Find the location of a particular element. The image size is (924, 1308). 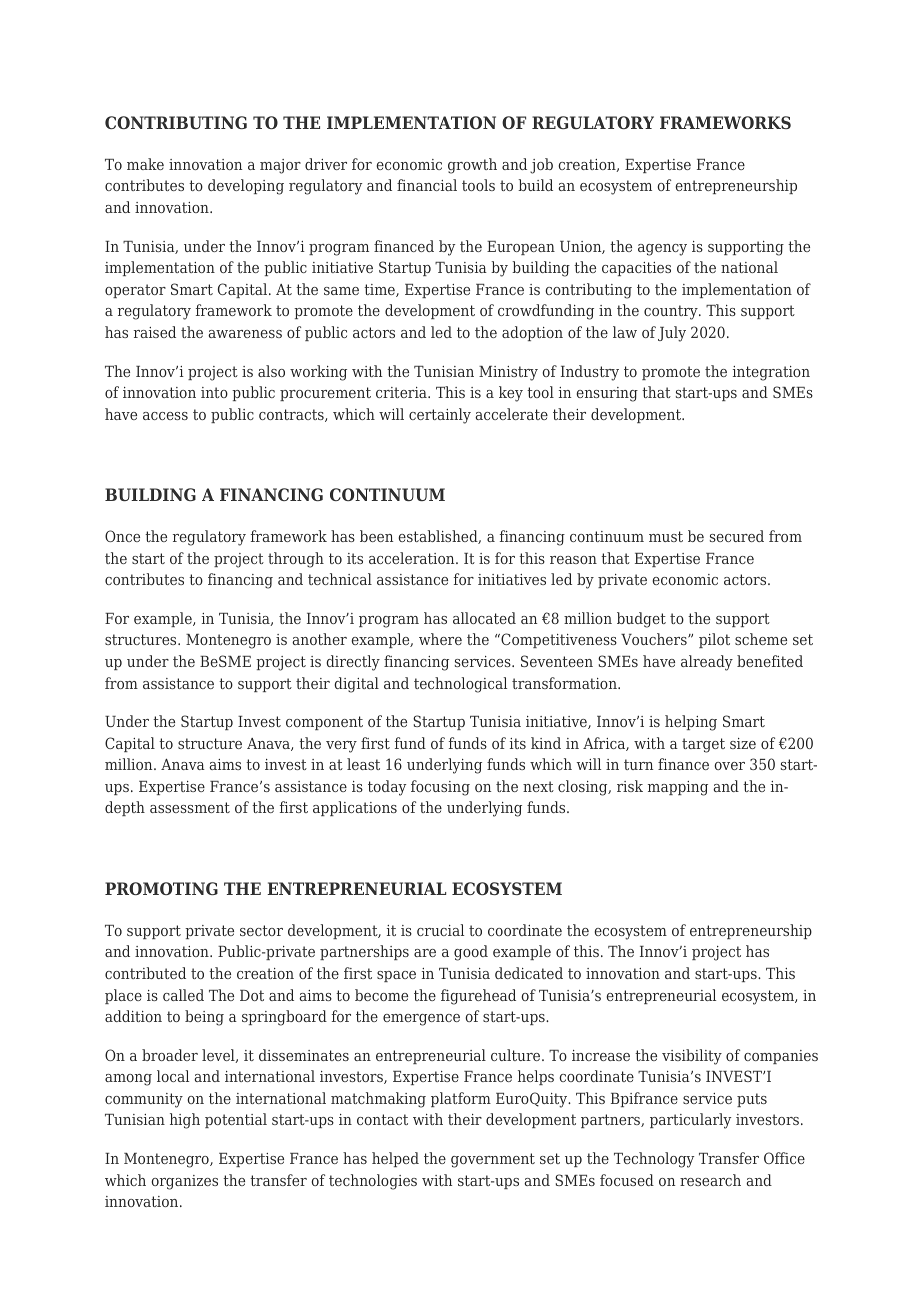

financial is located at coordinates (427, 185).
